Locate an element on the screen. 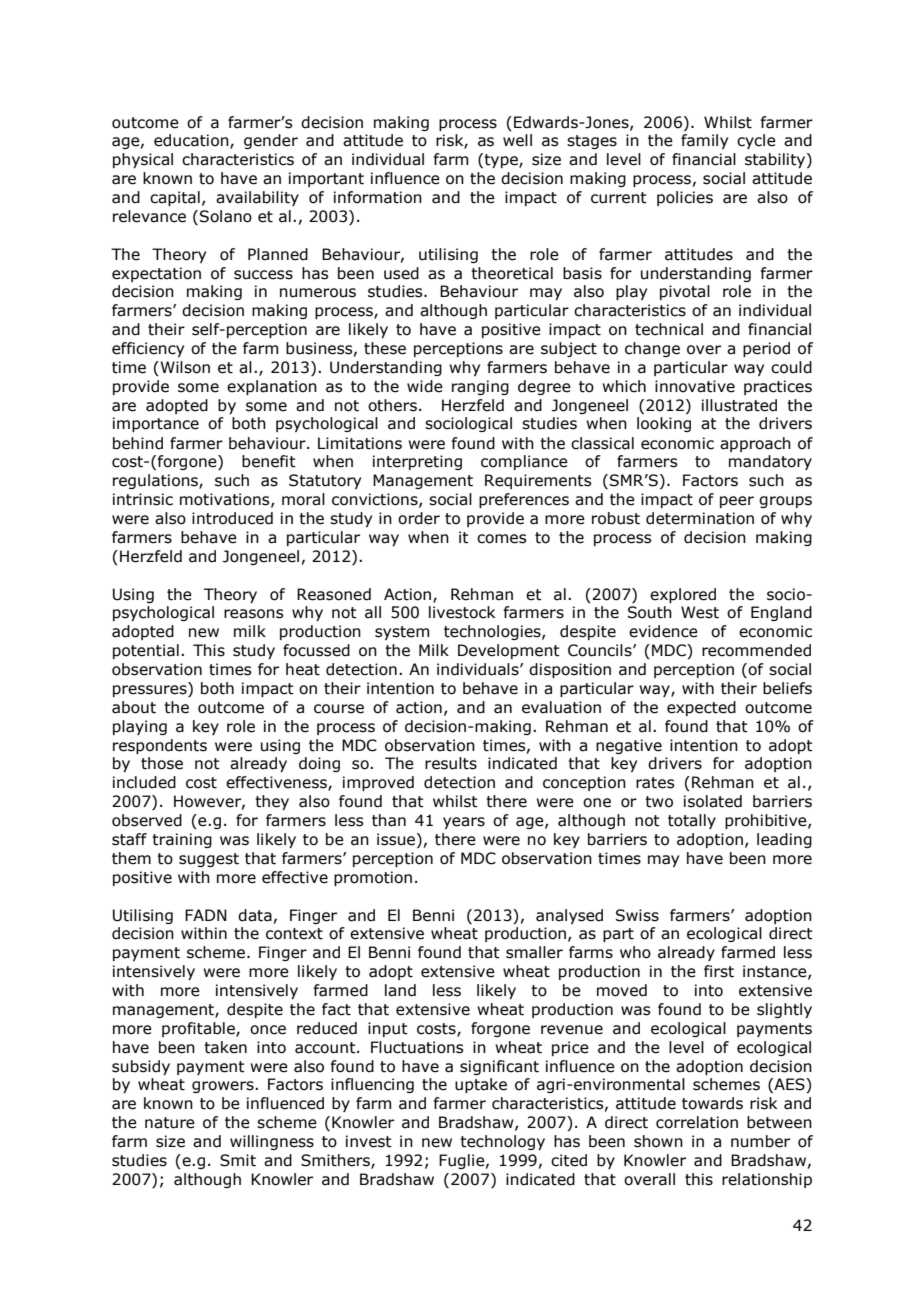 The height and width of the screenshot is (1308, 924). promotion is located at coordinates (373, 878).
